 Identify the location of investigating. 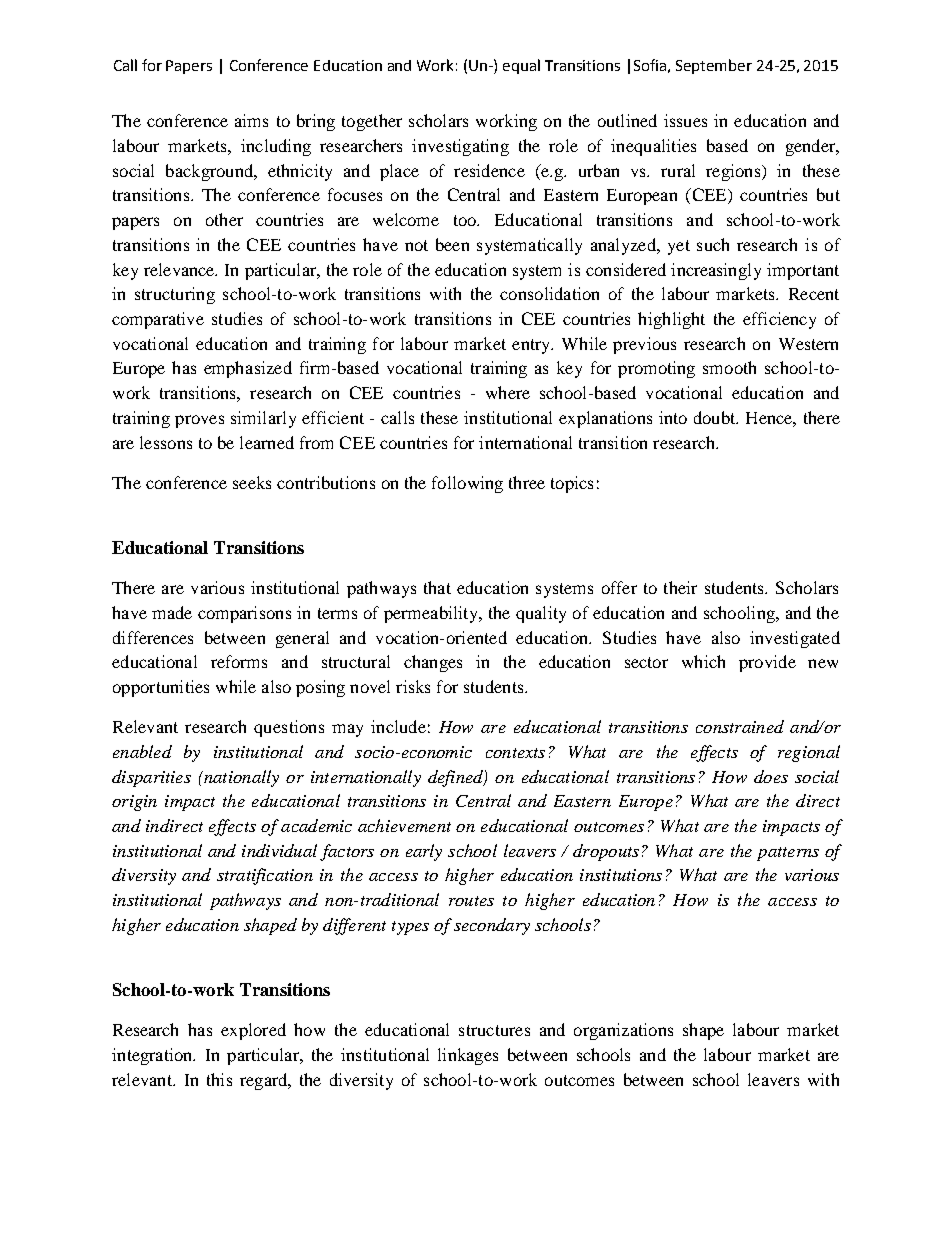
(460, 147).
